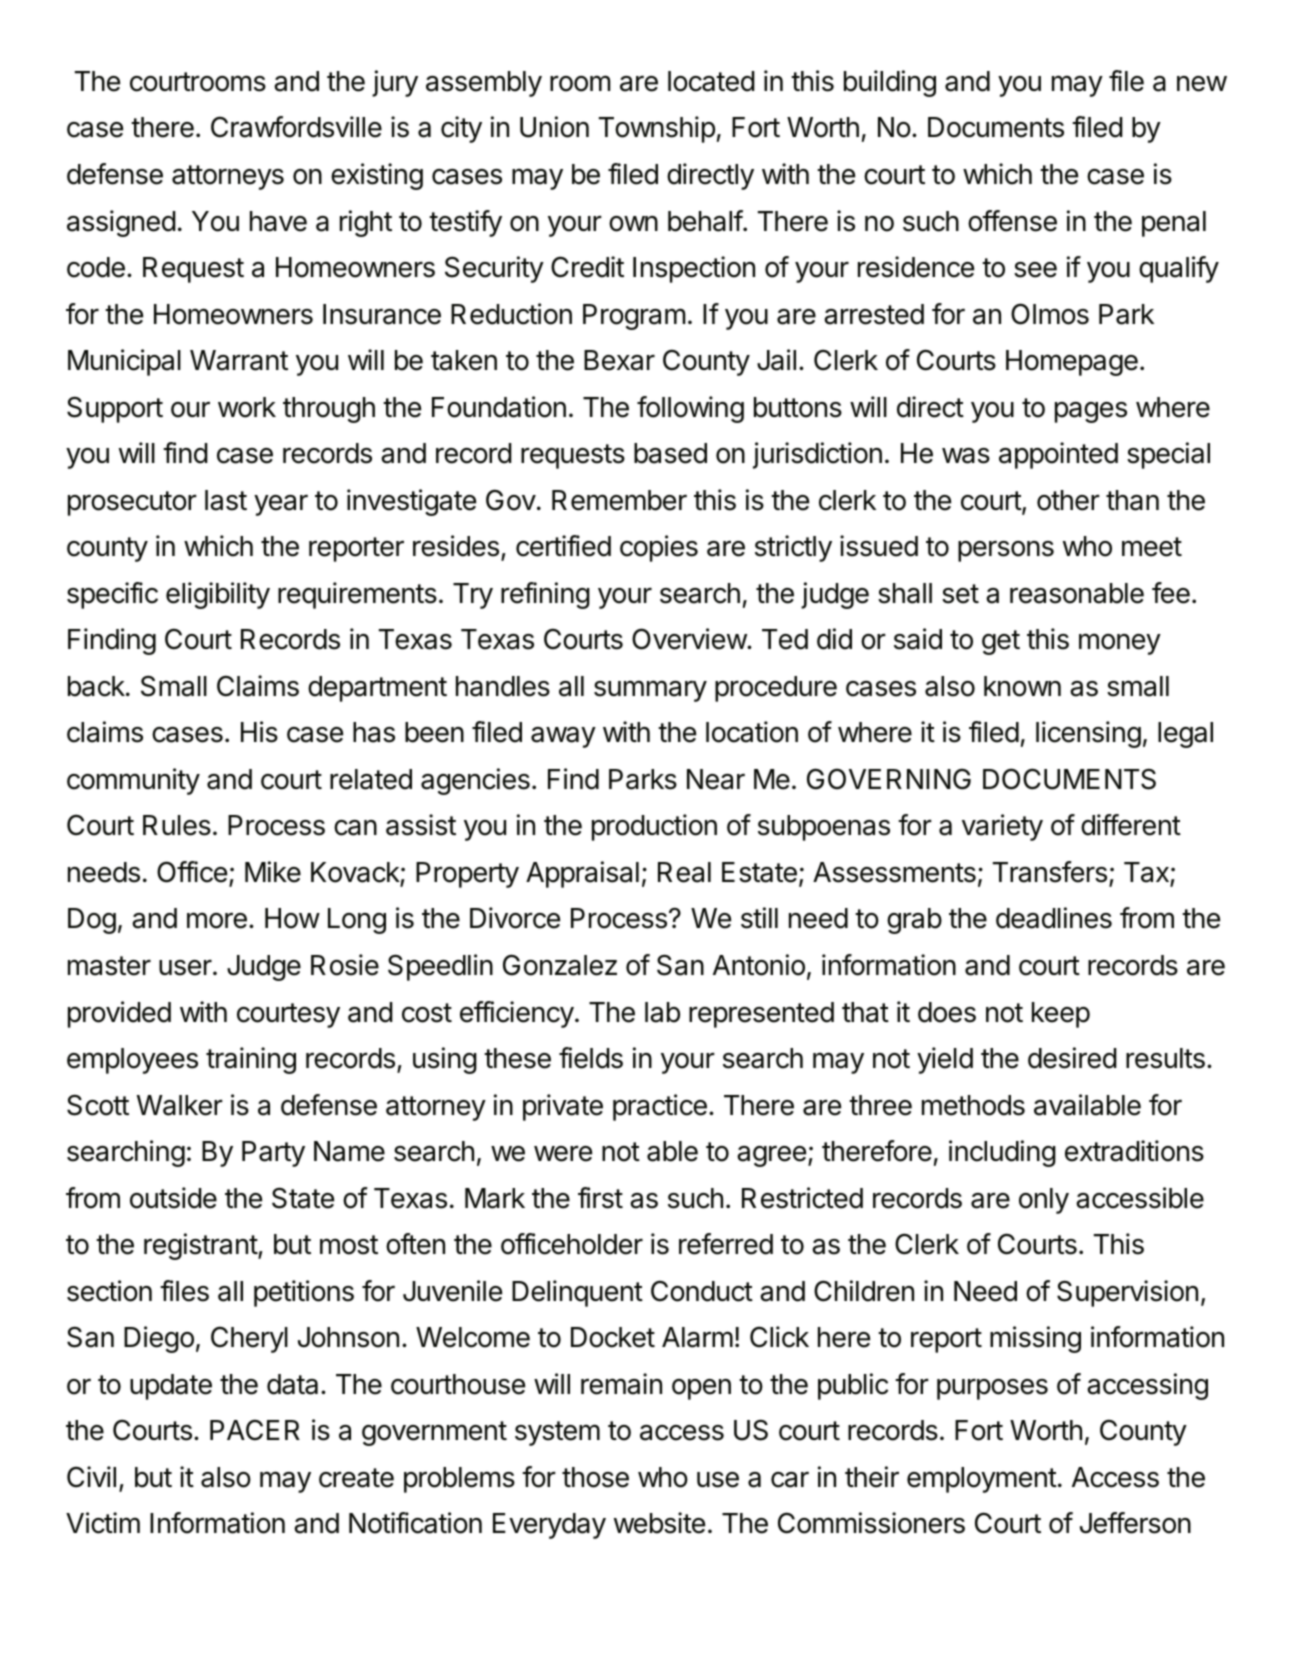 This screenshot has width=1294, height=1675. What do you see at coordinates (226, 500) in the screenshot?
I see `last` at bounding box center [226, 500].
